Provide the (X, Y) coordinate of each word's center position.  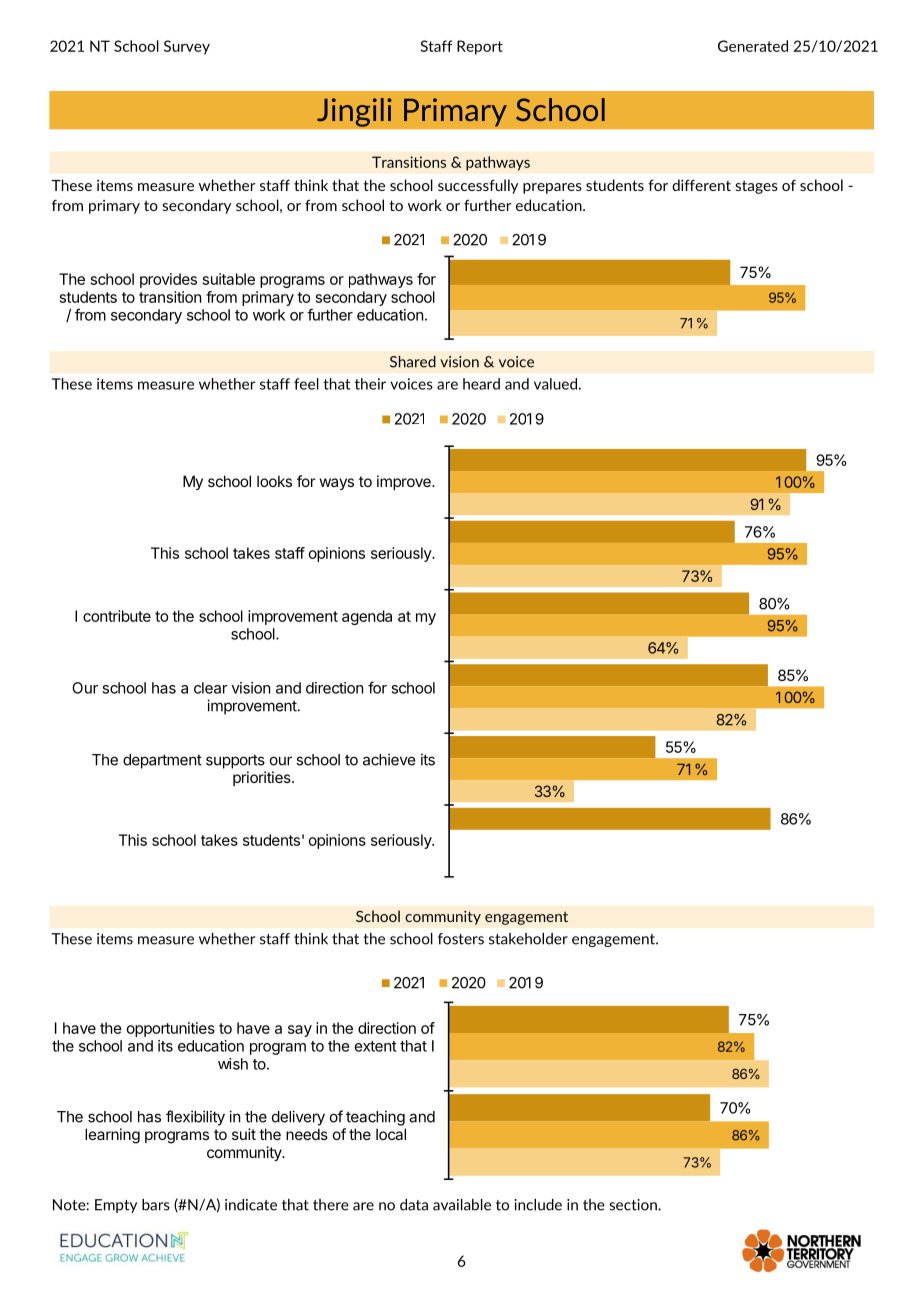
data (414, 1205)
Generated (753, 46)
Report (480, 47)
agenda (367, 617)
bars (156, 1205)
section (634, 1205)
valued (555, 384)
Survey (187, 47)
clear (211, 688)
